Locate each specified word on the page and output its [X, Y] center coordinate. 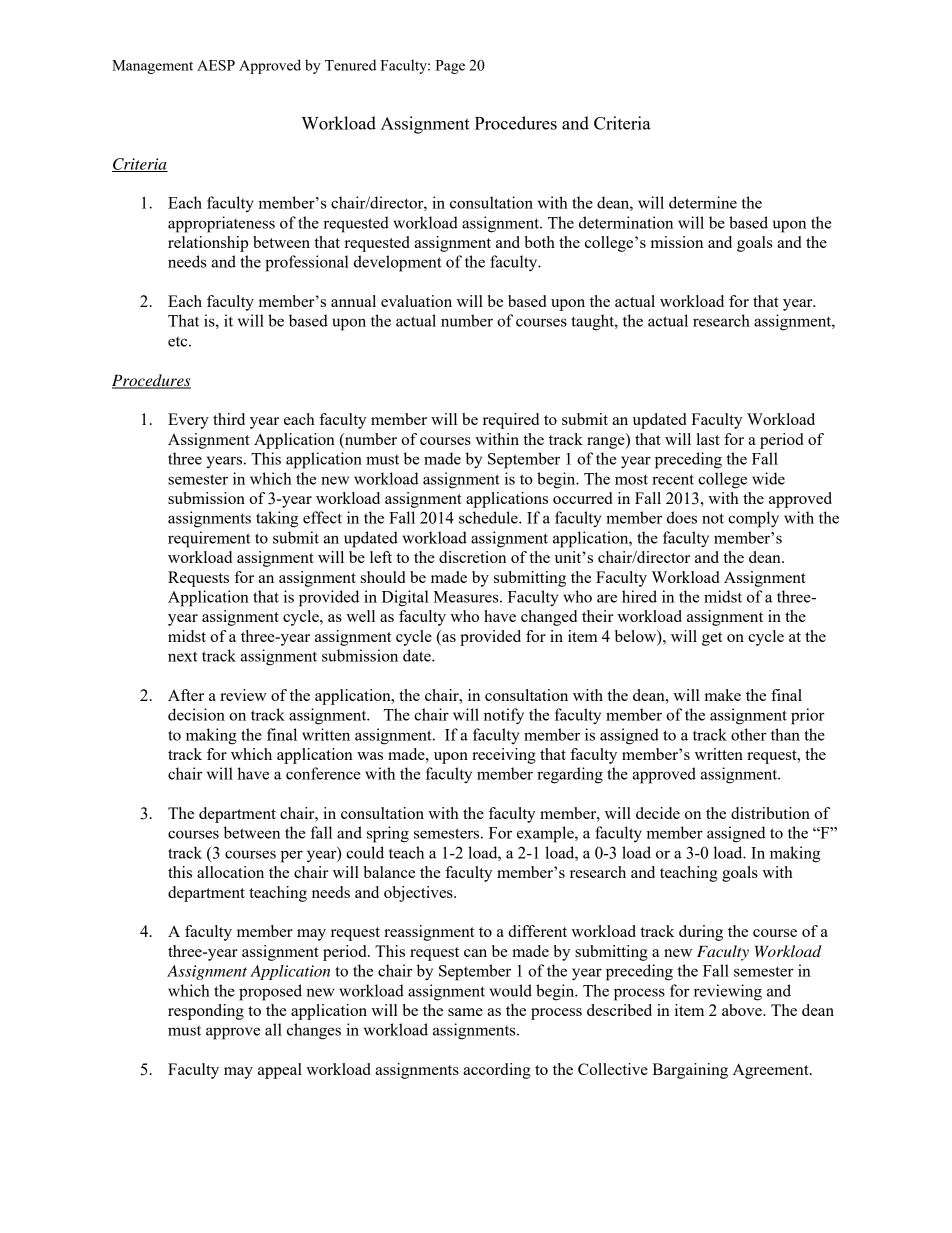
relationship [208, 244]
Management [152, 67]
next [182, 656]
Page [450, 67]
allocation [230, 872]
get [712, 639]
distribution [770, 813]
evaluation [416, 301]
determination [626, 222]
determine [703, 202]
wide [768, 478]
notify [504, 716]
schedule [489, 517]
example [546, 834]
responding [206, 1012]
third [229, 419]
